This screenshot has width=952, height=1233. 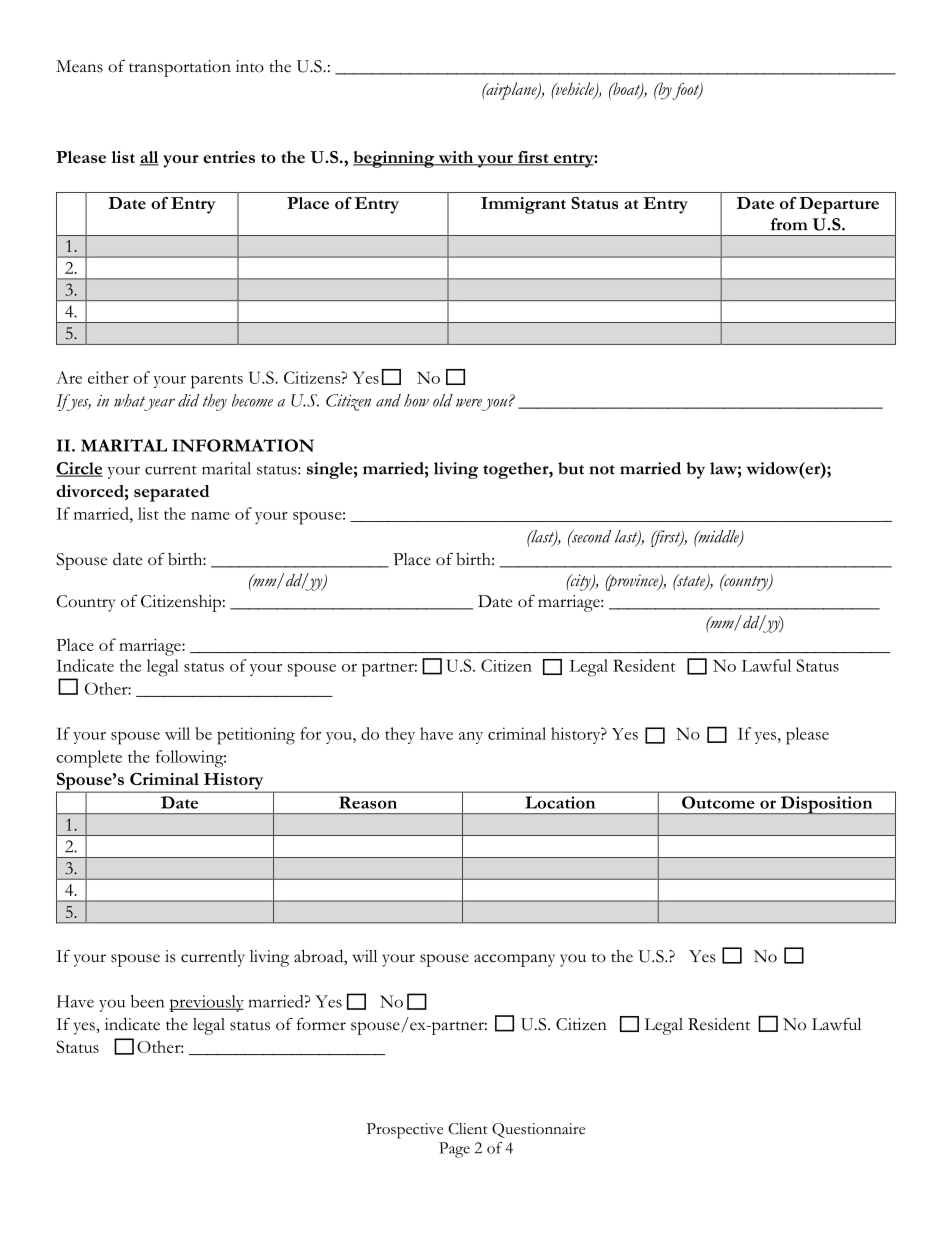 What do you see at coordinates (602, 470) in the screenshot?
I see `not` at bounding box center [602, 470].
